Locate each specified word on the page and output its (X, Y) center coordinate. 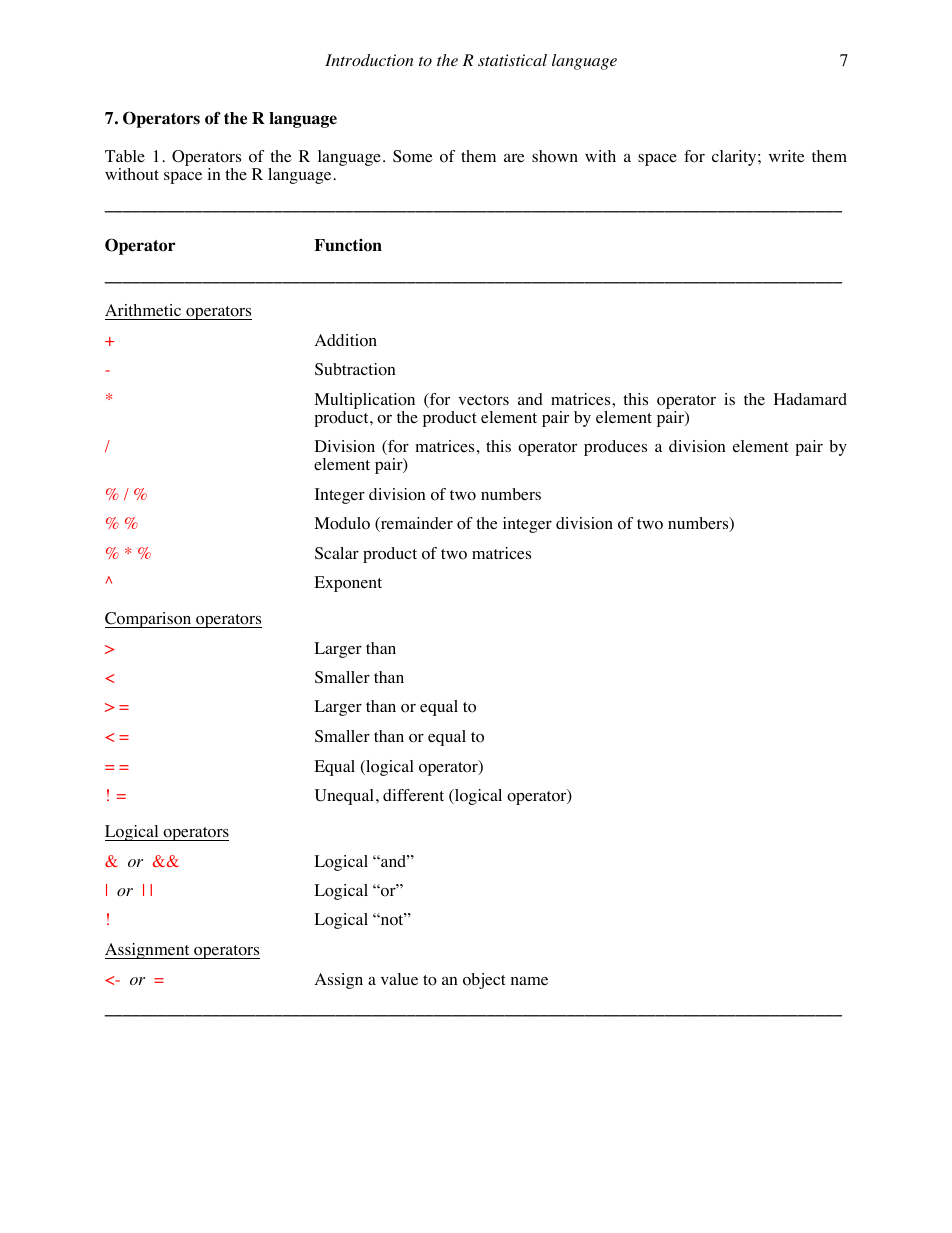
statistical (512, 60)
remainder (415, 524)
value (399, 979)
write (787, 156)
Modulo (342, 523)
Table (125, 156)
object (484, 981)
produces (615, 448)
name (529, 981)
